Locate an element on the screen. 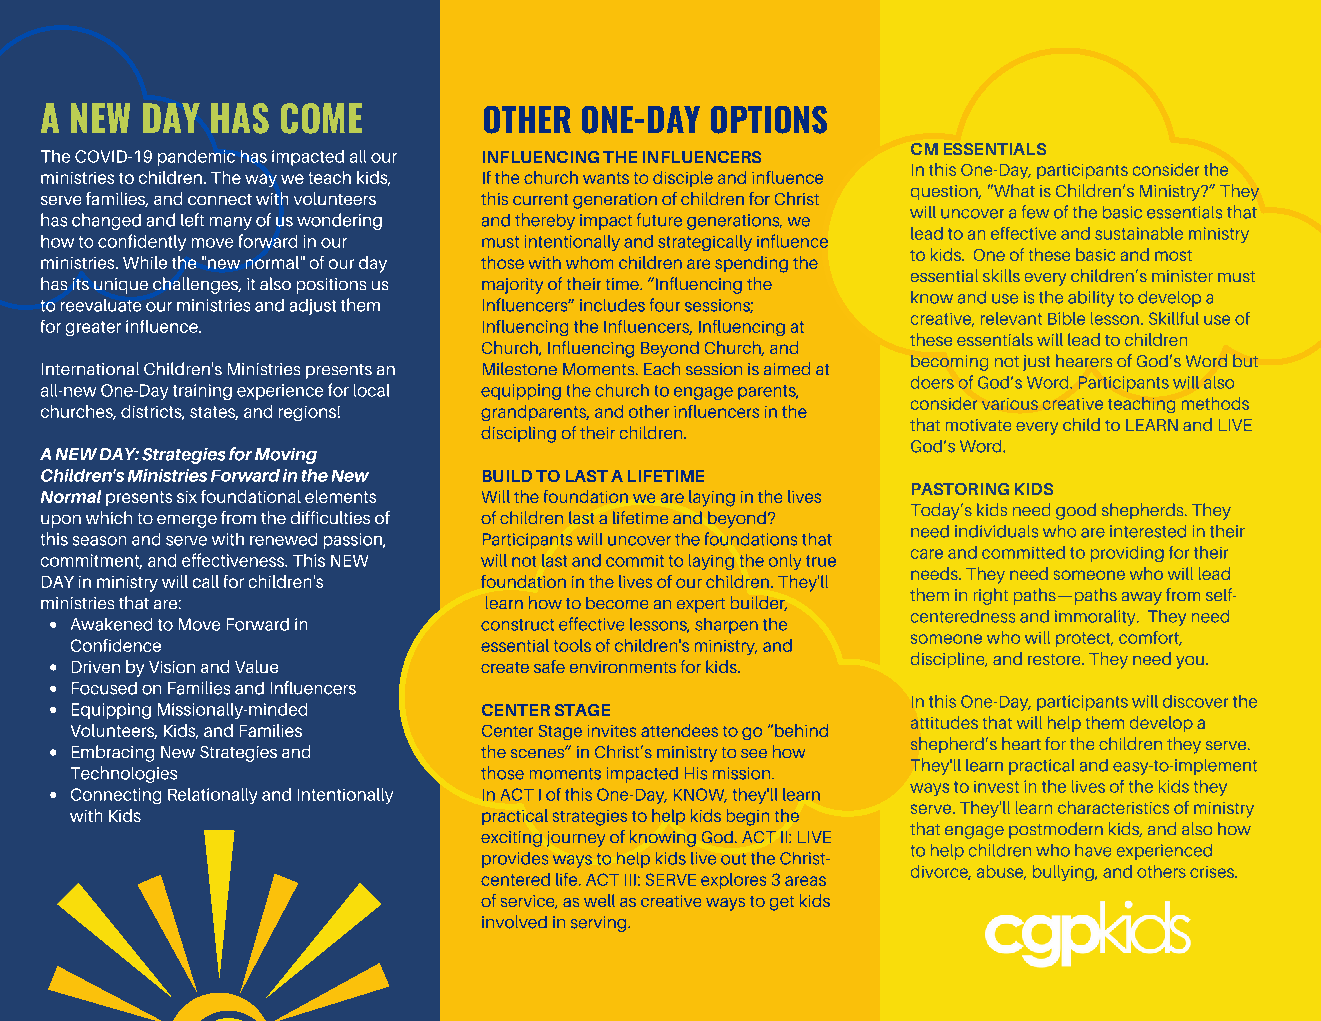 The image size is (1321, 1021). challenges is located at coordinates (197, 285).
